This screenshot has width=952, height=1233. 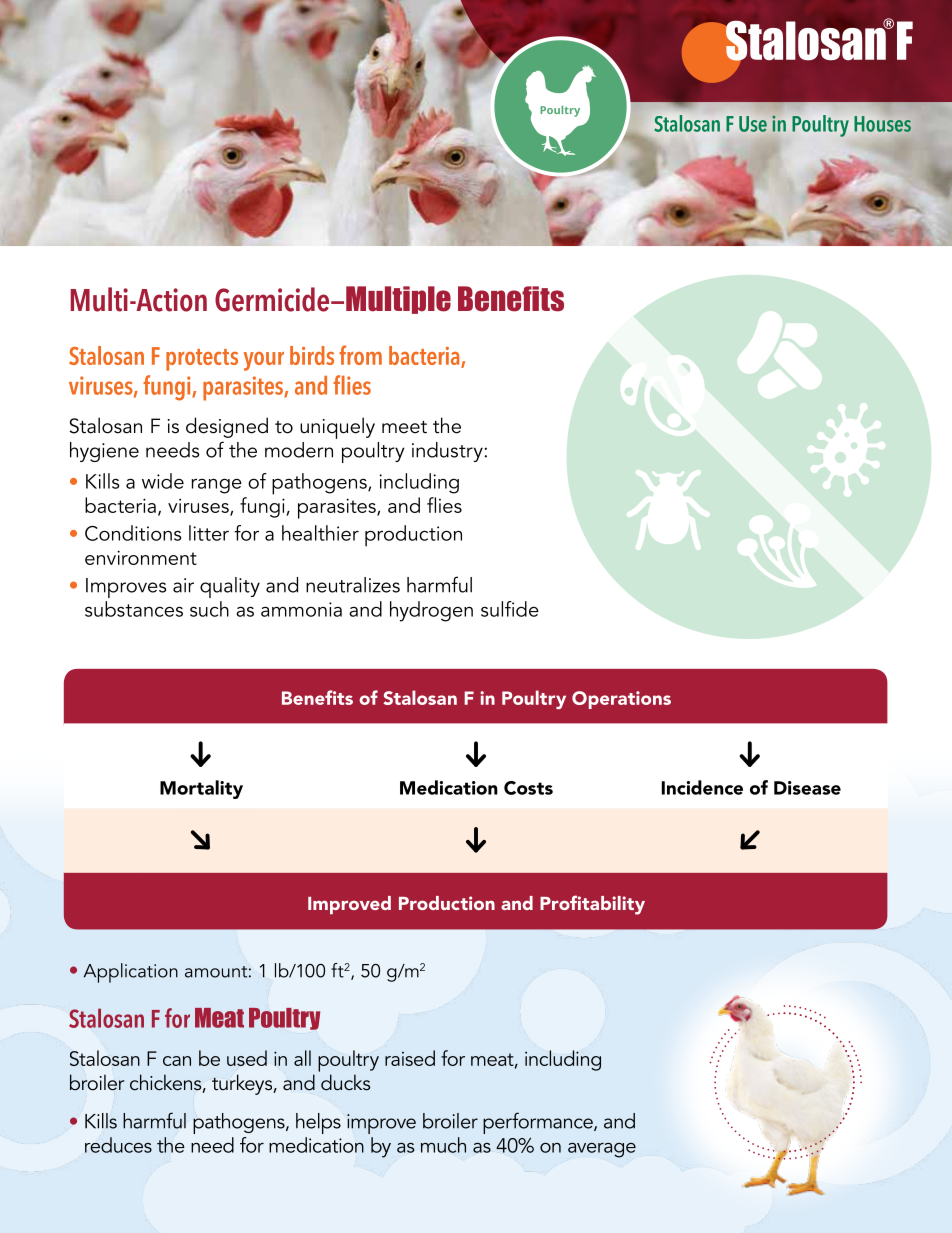 What do you see at coordinates (118, 1145) in the screenshot?
I see `reduces` at bounding box center [118, 1145].
